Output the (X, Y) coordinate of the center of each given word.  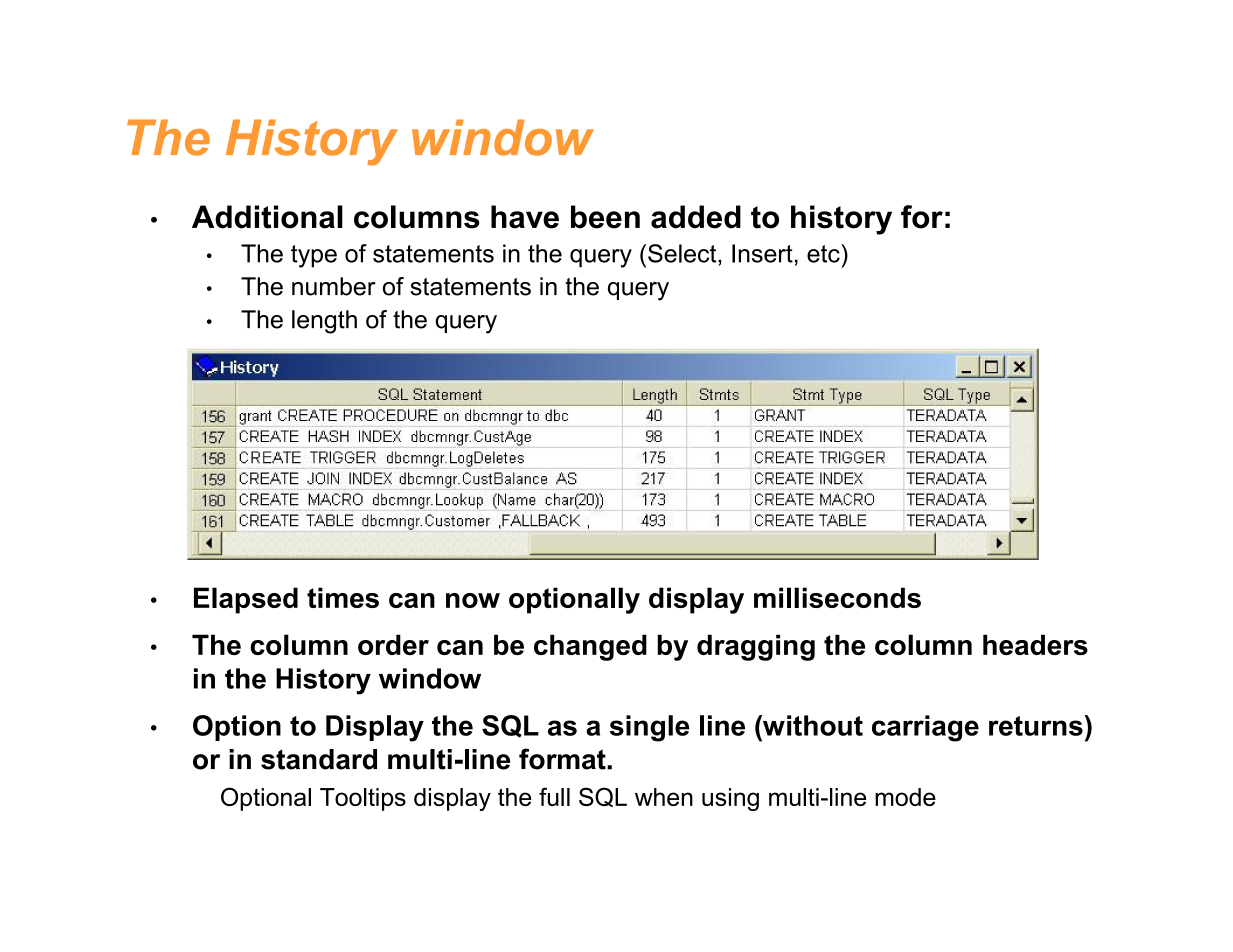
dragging (756, 647)
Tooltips (363, 799)
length (324, 322)
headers (1035, 644)
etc (824, 253)
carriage (925, 728)
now (473, 600)
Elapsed (246, 600)
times (343, 597)
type (314, 256)
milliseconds (837, 597)
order (393, 644)
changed (590, 647)
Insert (762, 253)
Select (683, 253)
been (605, 217)
